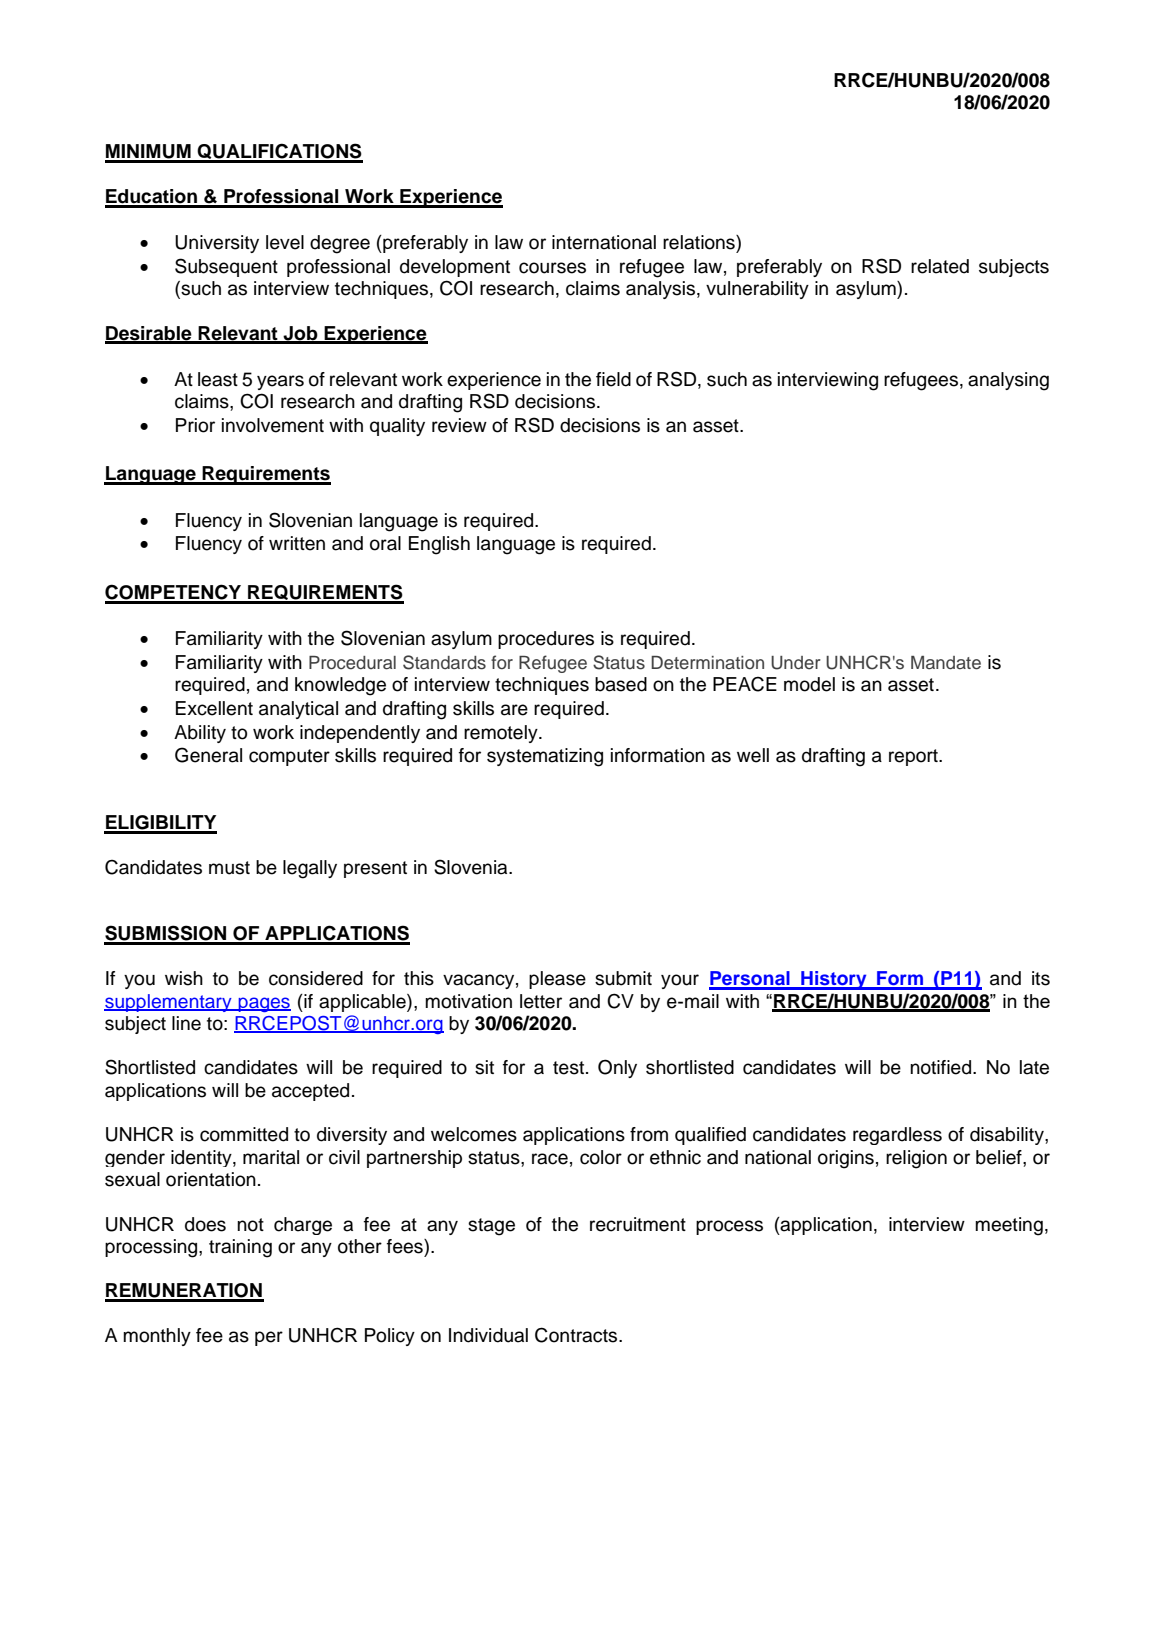  I want to click on field, so click(613, 379).
